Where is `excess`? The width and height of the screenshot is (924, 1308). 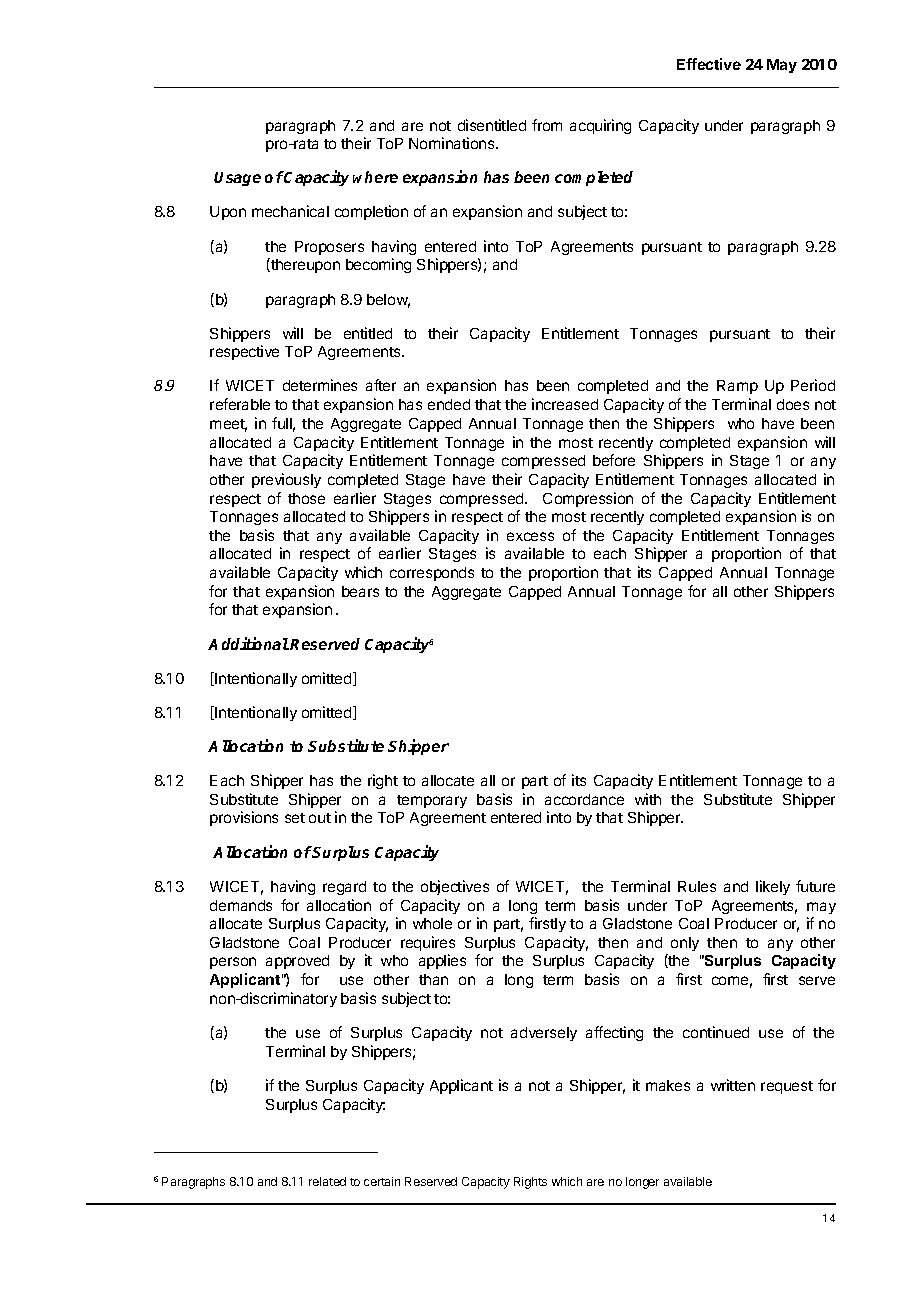 excess is located at coordinates (530, 536).
